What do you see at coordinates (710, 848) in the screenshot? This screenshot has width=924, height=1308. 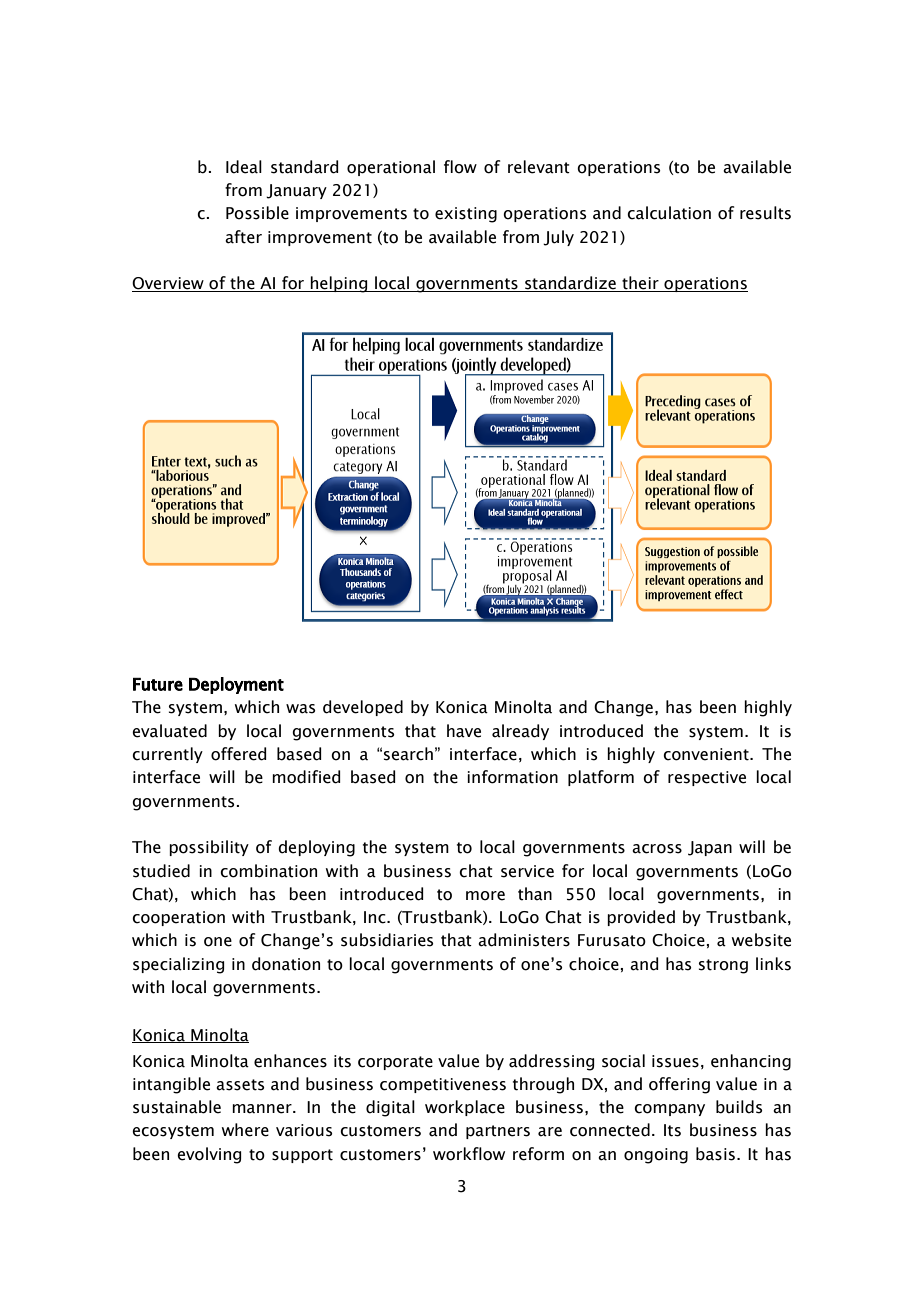 I see `Japan` at bounding box center [710, 848].
